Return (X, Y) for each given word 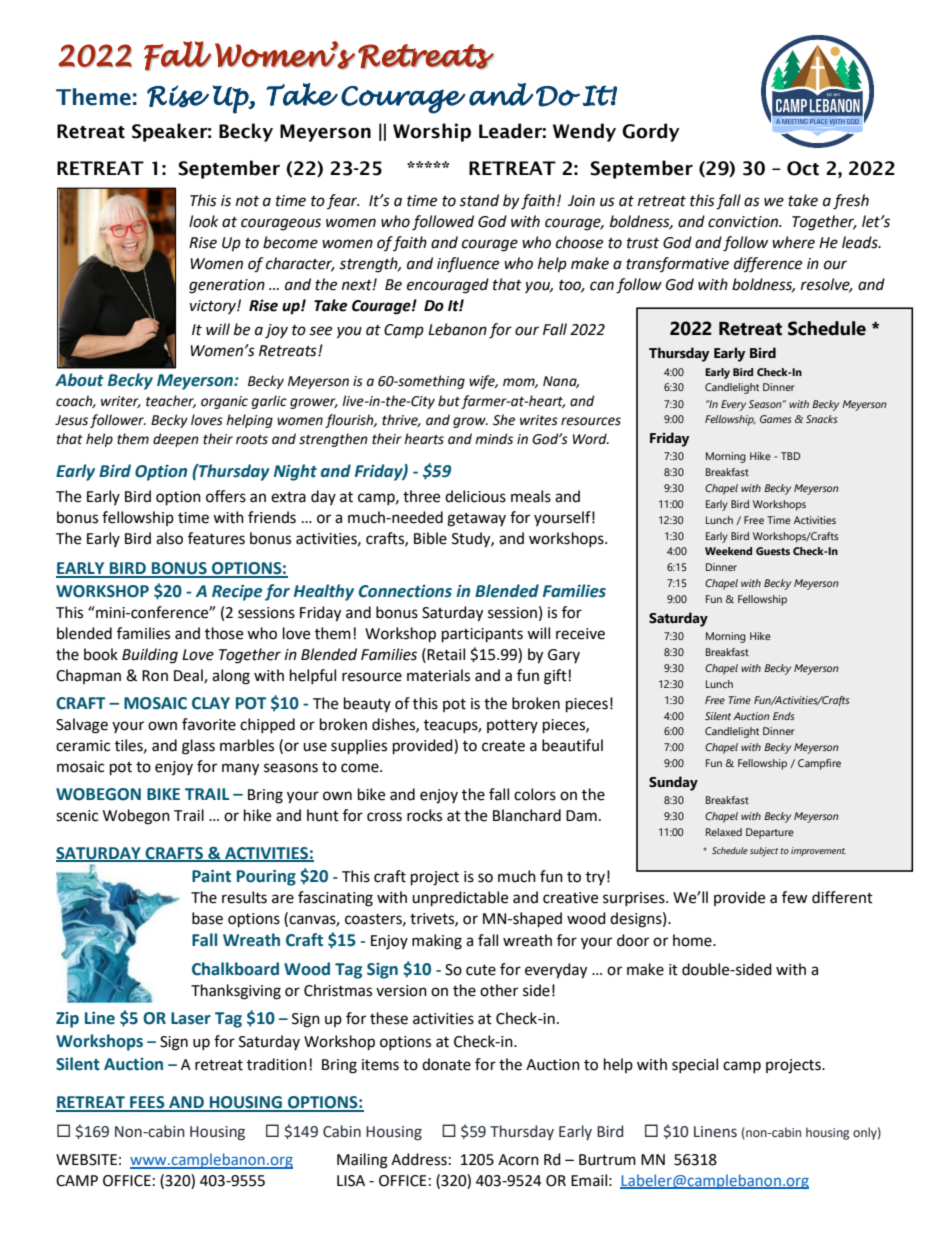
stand (479, 200)
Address (419, 1159)
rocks (424, 815)
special (695, 1065)
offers (226, 496)
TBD (790, 456)
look (204, 221)
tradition (277, 1064)
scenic (77, 816)
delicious (475, 496)
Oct (803, 168)
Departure (770, 833)
